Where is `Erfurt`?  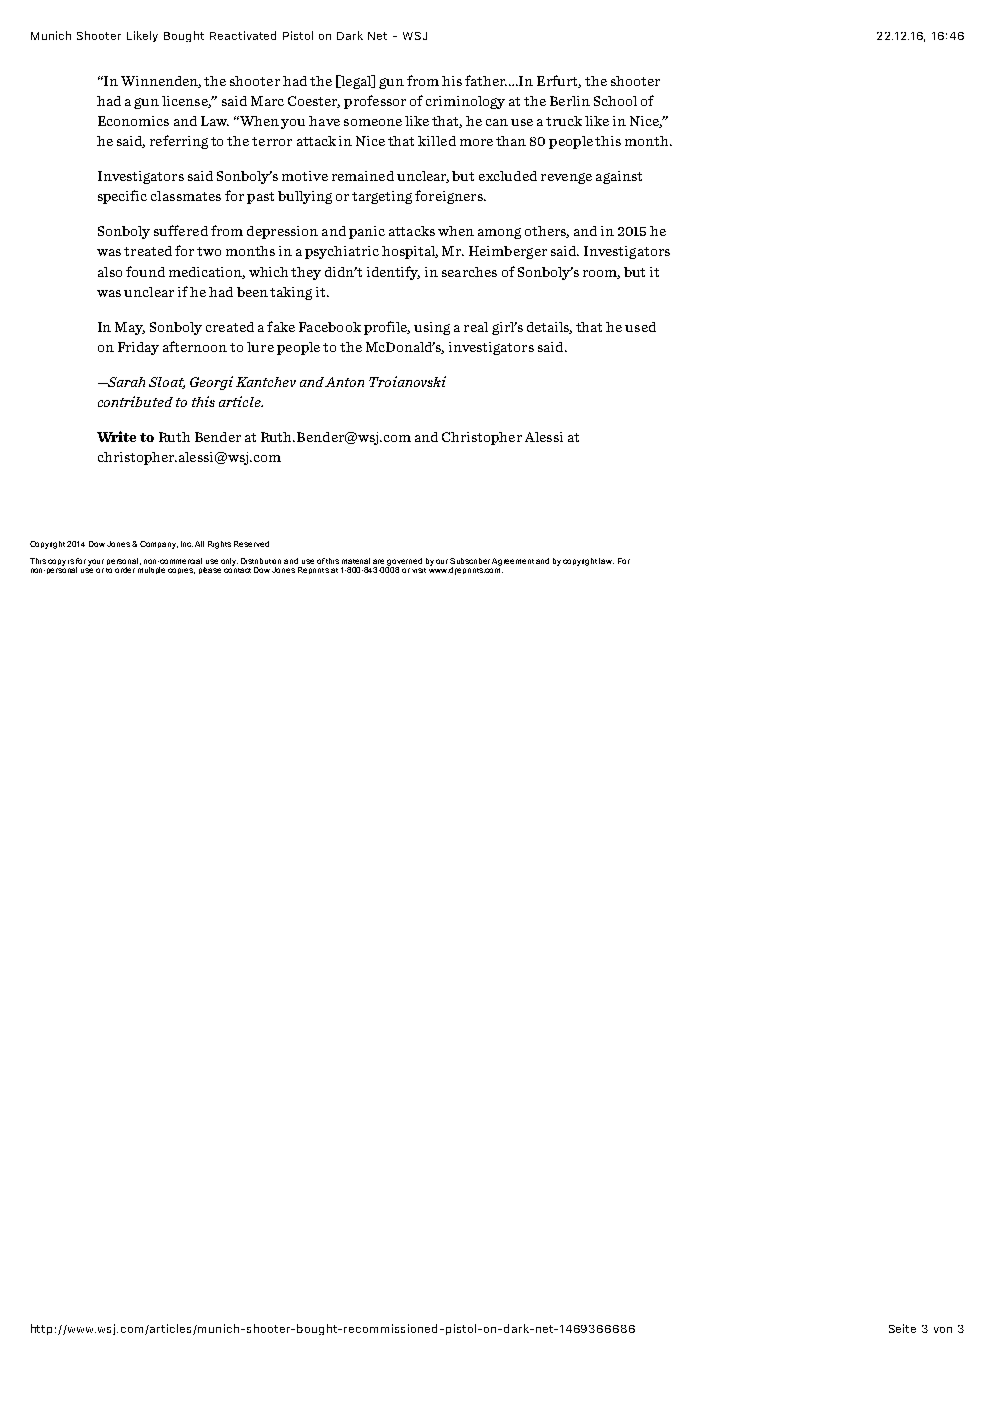 Erfurt is located at coordinates (559, 81).
